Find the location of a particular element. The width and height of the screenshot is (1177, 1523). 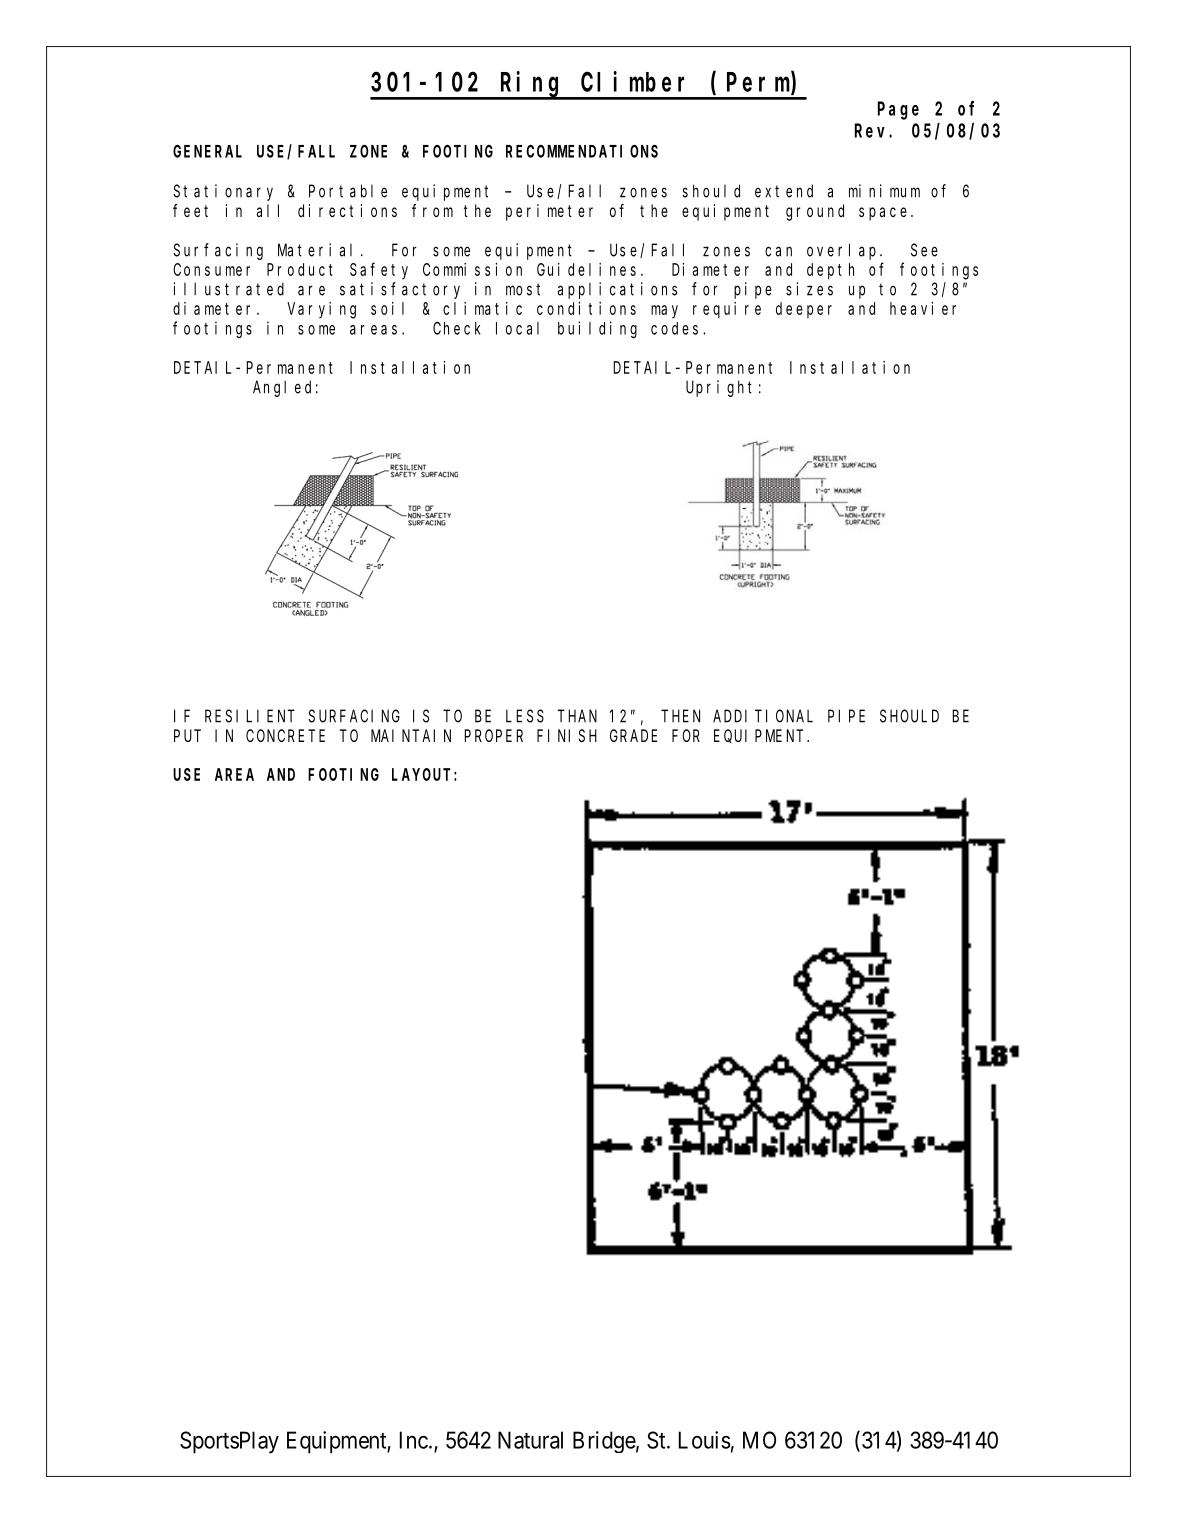

LESS is located at coordinates (525, 716).
